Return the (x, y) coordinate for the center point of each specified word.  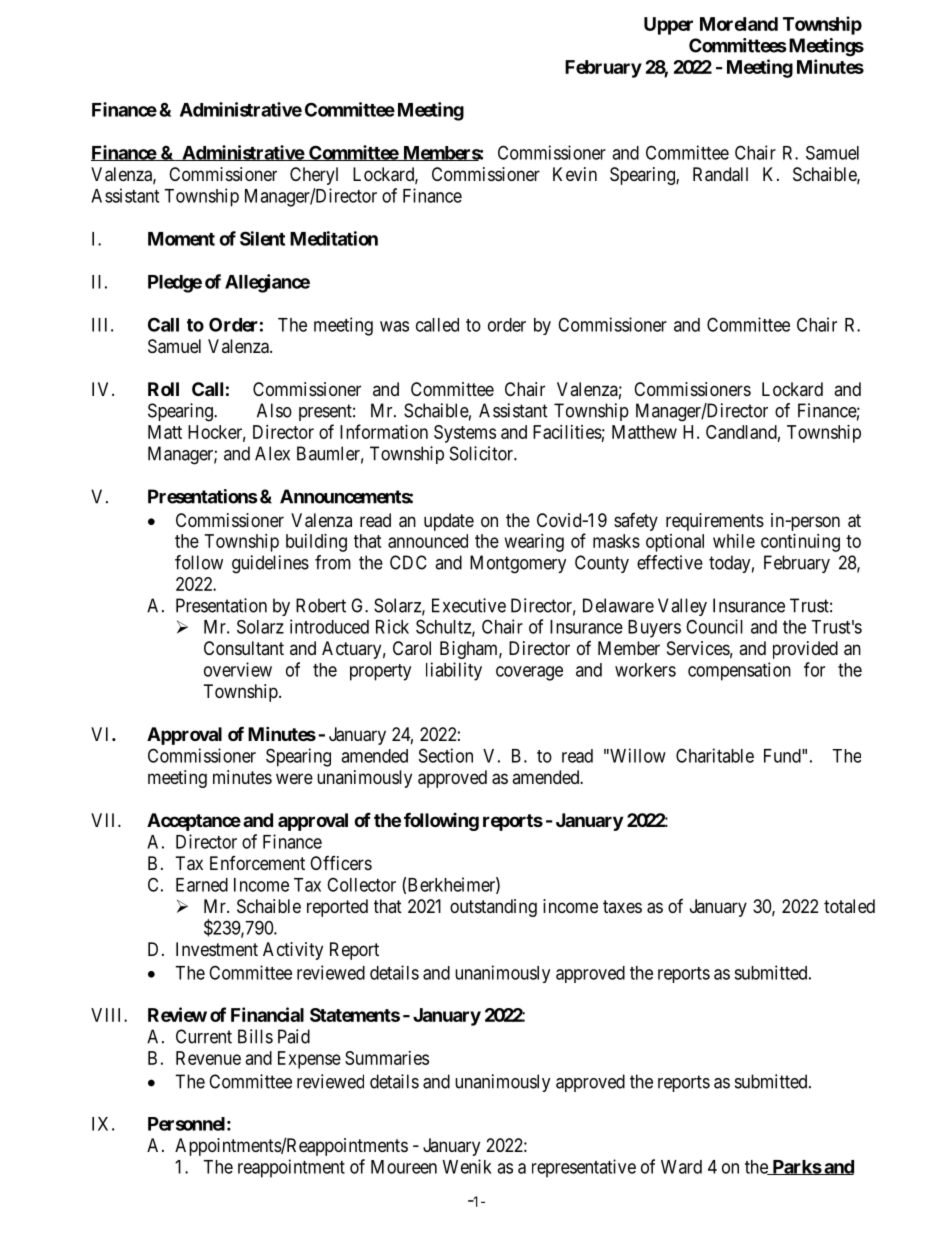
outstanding (493, 908)
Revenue (208, 1058)
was (394, 326)
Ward (681, 1167)
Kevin (575, 174)
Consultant (244, 648)
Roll (163, 389)
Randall (720, 174)
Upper (668, 26)
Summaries (387, 1058)
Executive (469, 605)
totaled (849, 906)
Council (714, 626)
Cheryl (314, 176)
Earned (202, 885)
